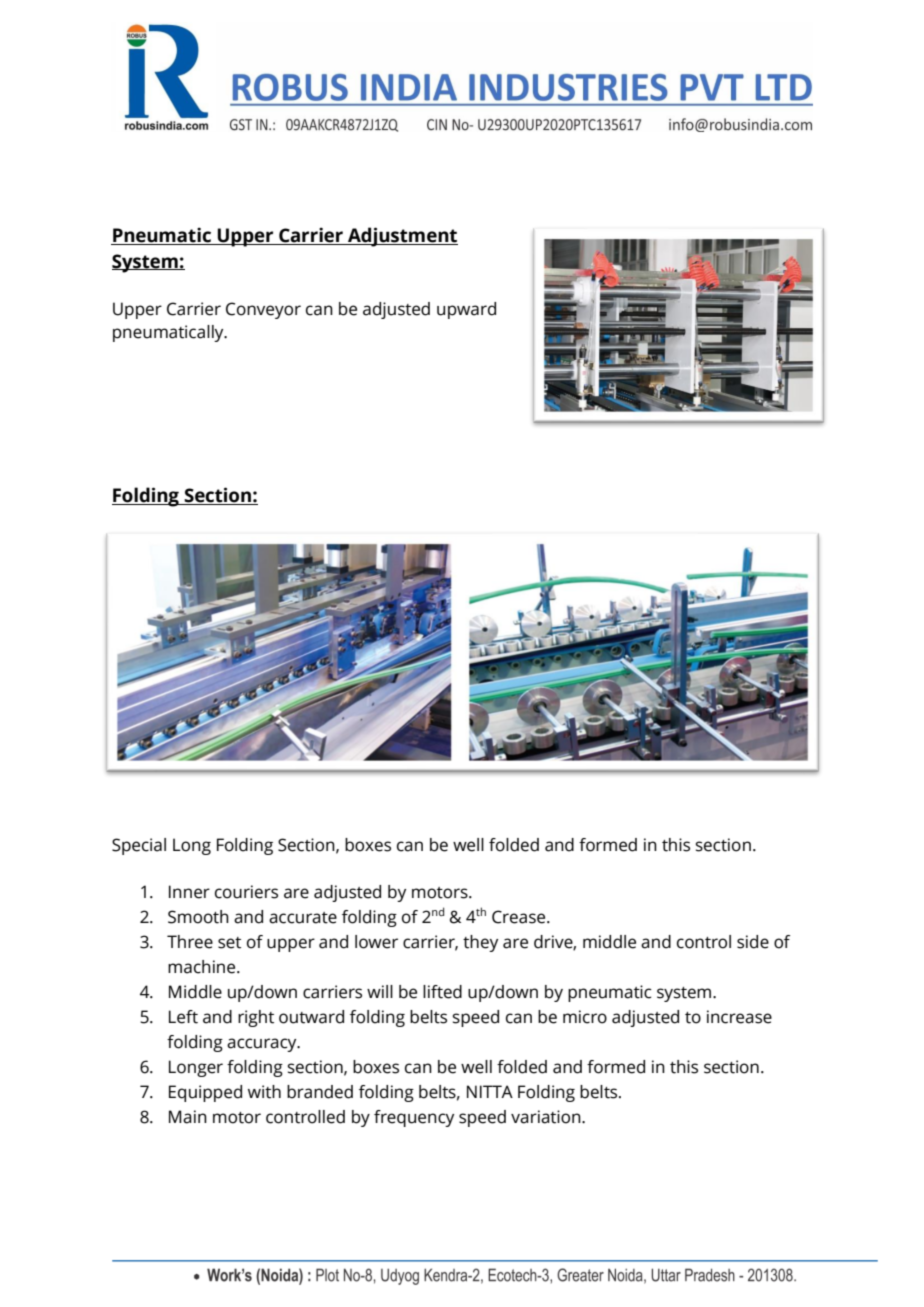 This image has width=924, height=1307. Describe the element at coordinates (402, 237) in the image. I see `Adjustment` at that location.
